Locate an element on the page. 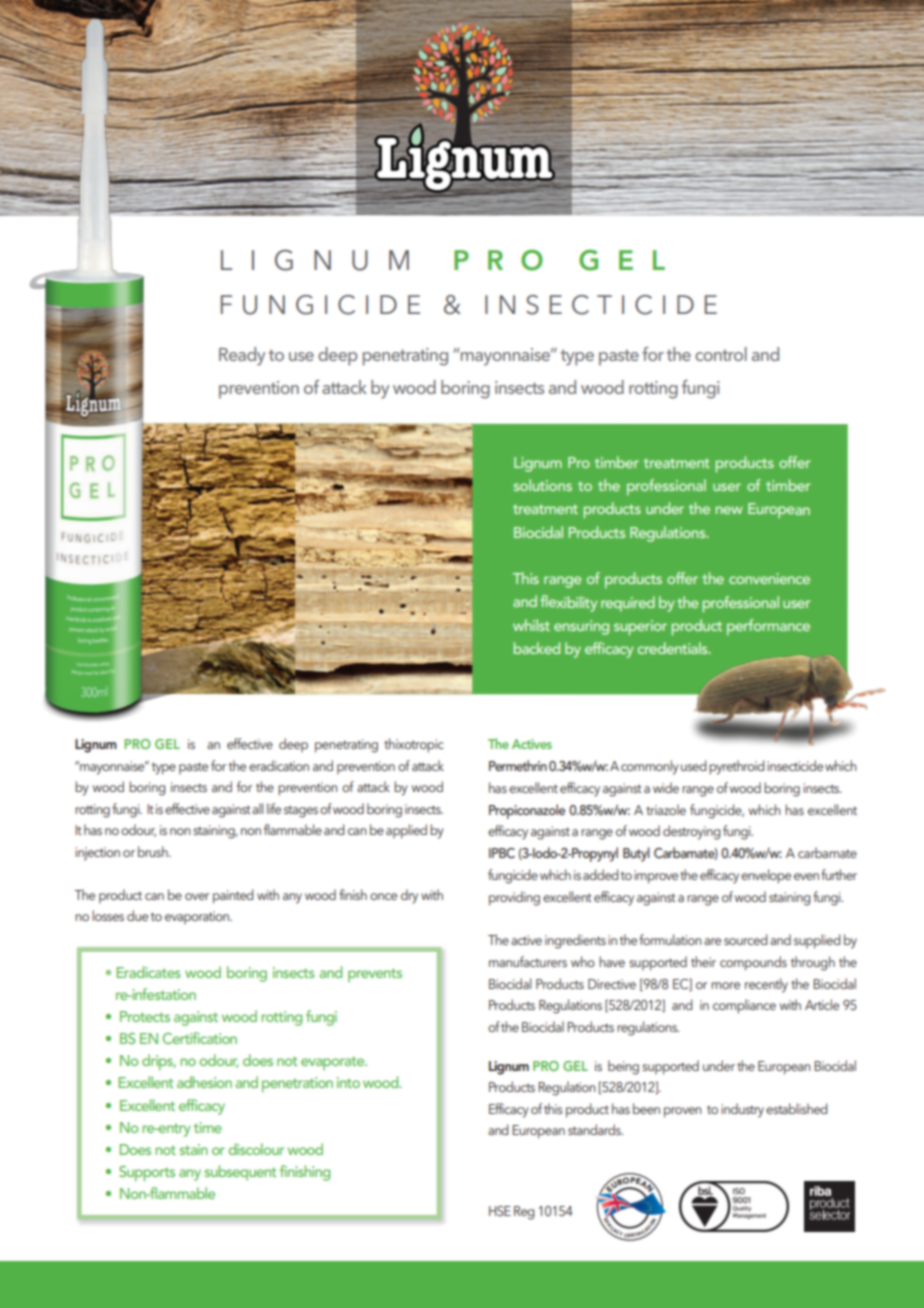  Supports is located at coordinates (147, 1174).
